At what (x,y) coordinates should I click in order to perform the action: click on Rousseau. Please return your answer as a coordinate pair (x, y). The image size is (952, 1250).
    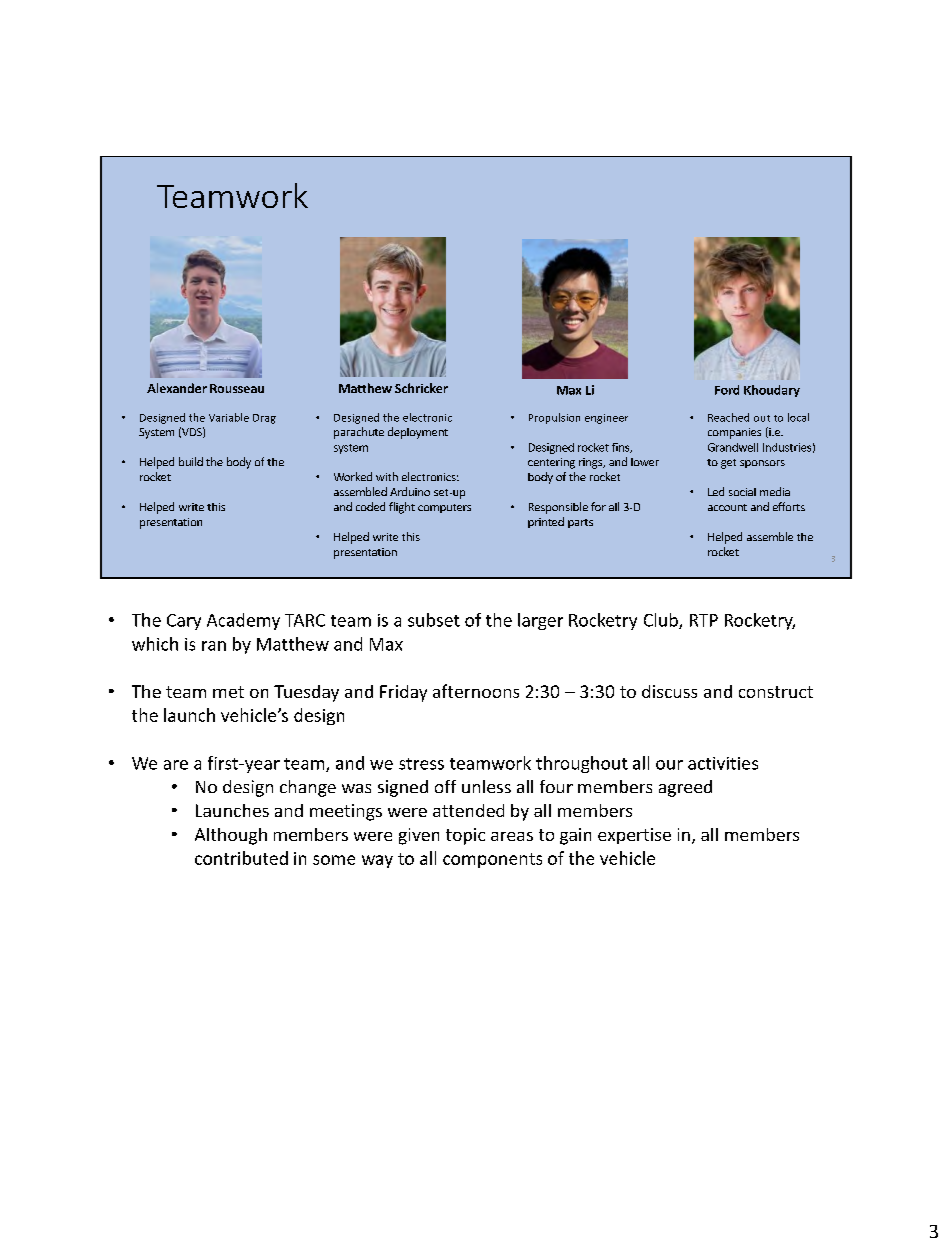
    Looking at the image, I should click on (237, 388).
